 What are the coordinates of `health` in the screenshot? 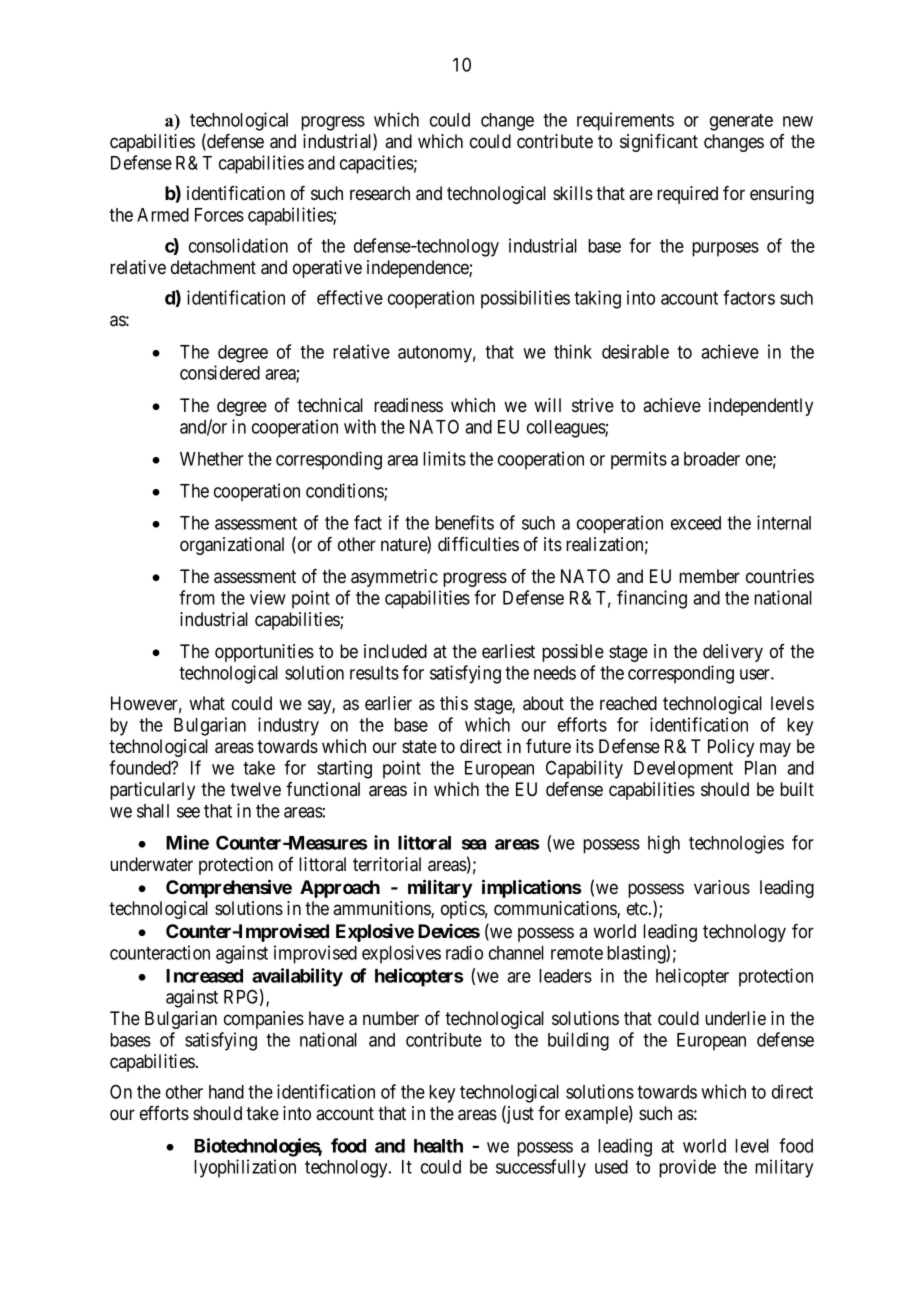 It's located at (438, 1146).
